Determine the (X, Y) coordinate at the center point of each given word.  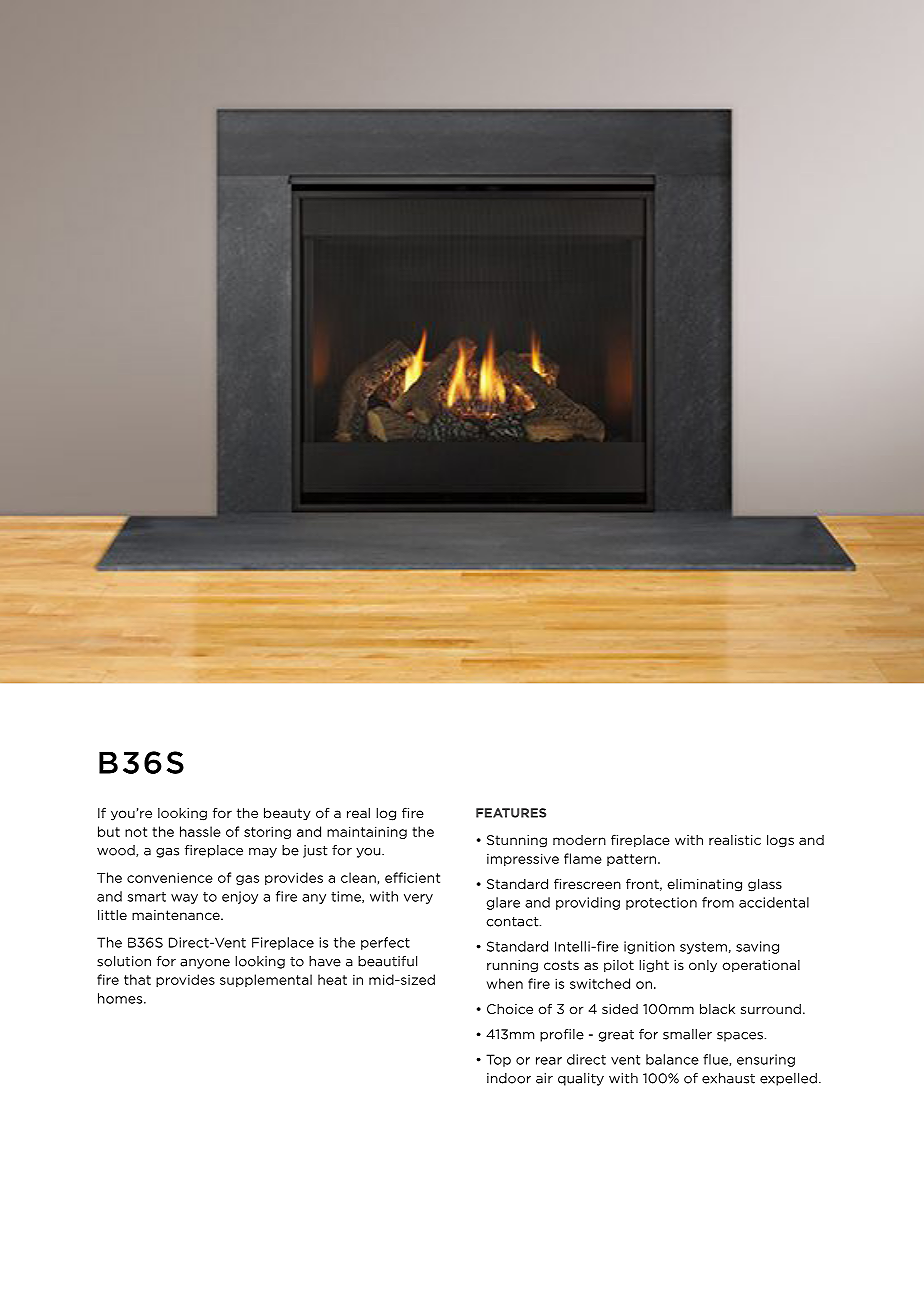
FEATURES (511, 813)
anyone (205, 964)
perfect (385, 943)
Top (498, 1060)
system (703, 948)
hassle (200, 831)
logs (780, 841)
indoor (509, 1078)
